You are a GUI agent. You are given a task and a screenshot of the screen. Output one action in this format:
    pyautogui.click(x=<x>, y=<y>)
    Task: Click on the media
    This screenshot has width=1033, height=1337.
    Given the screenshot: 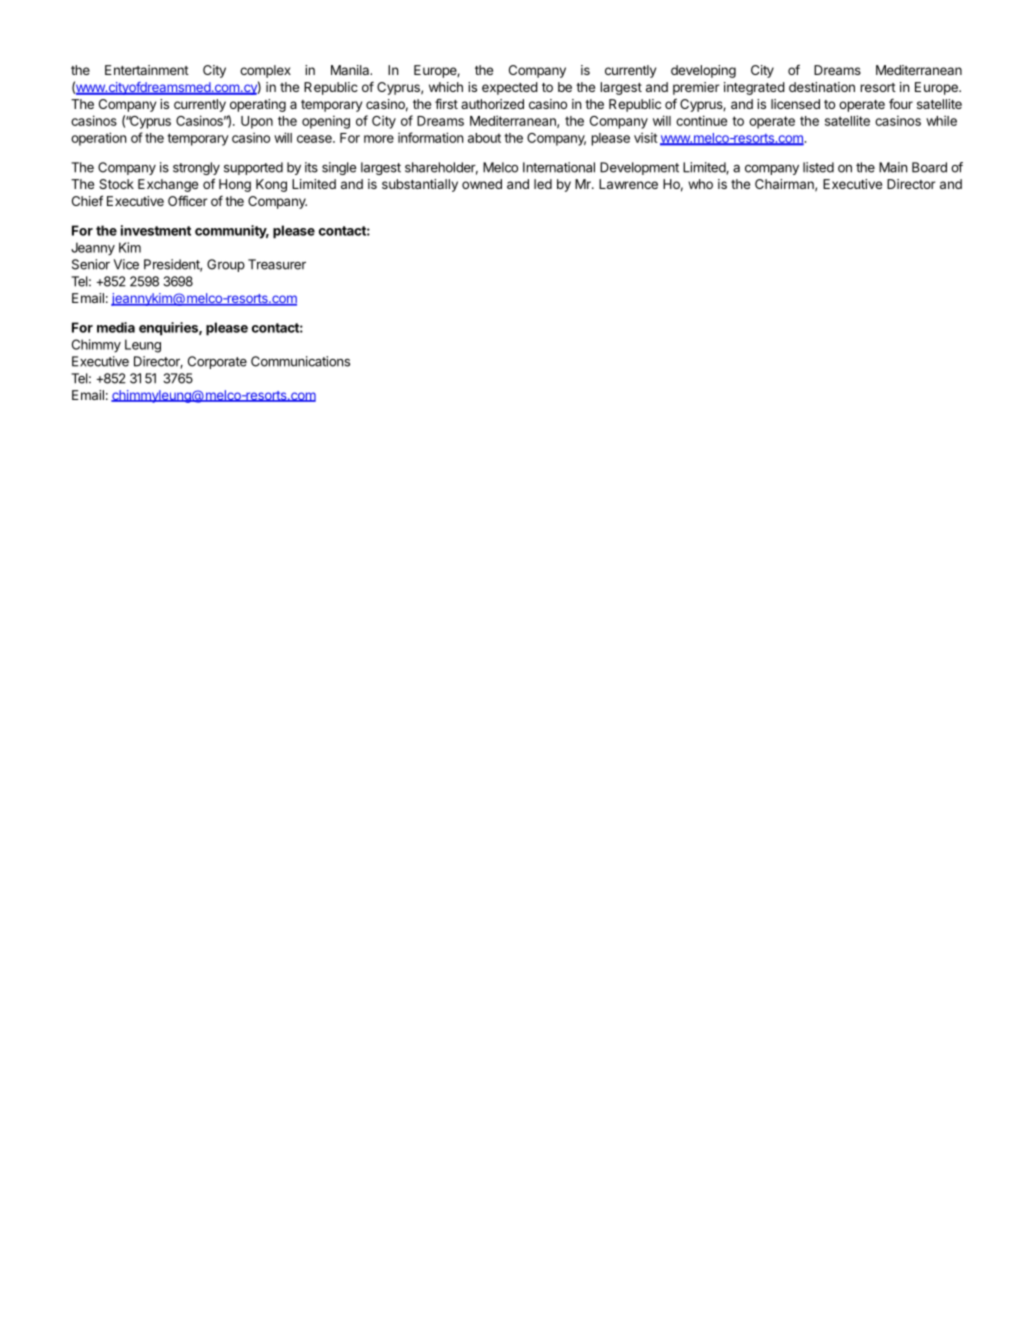 What is the action you would take?
    pyautogui.click(x=116, y=327)
